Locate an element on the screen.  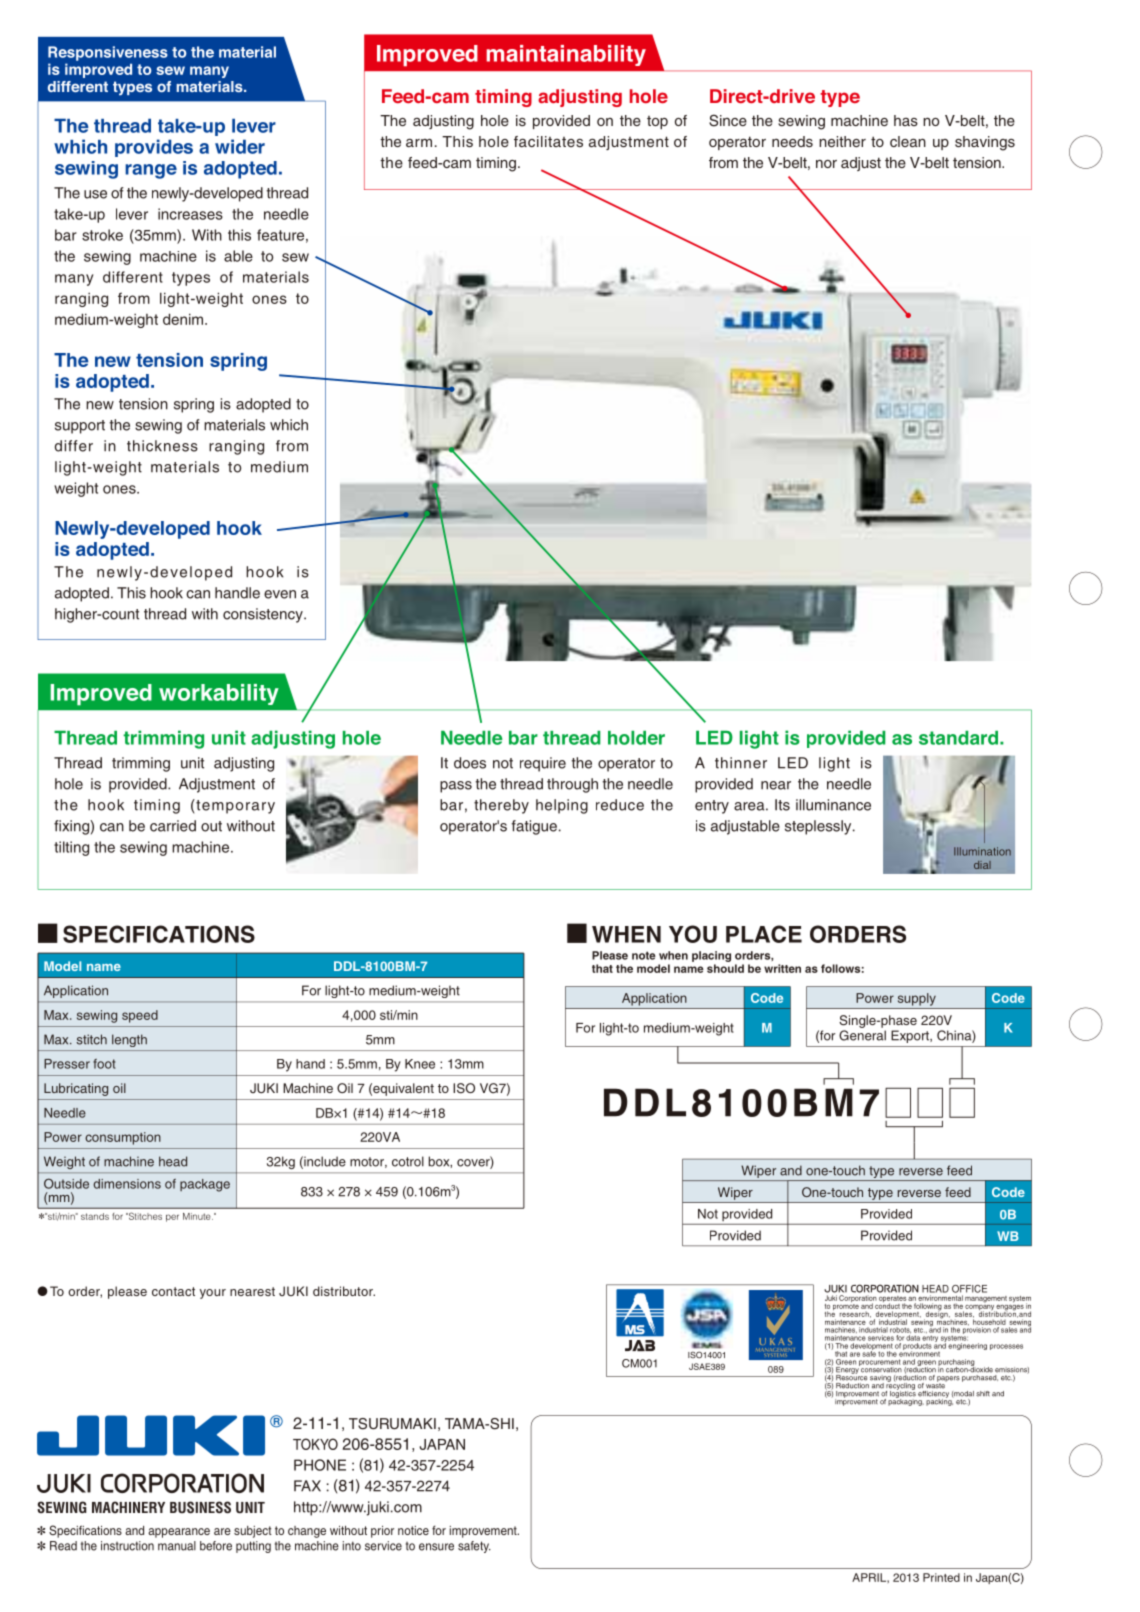
holder is located at coordinates (636, 738).
